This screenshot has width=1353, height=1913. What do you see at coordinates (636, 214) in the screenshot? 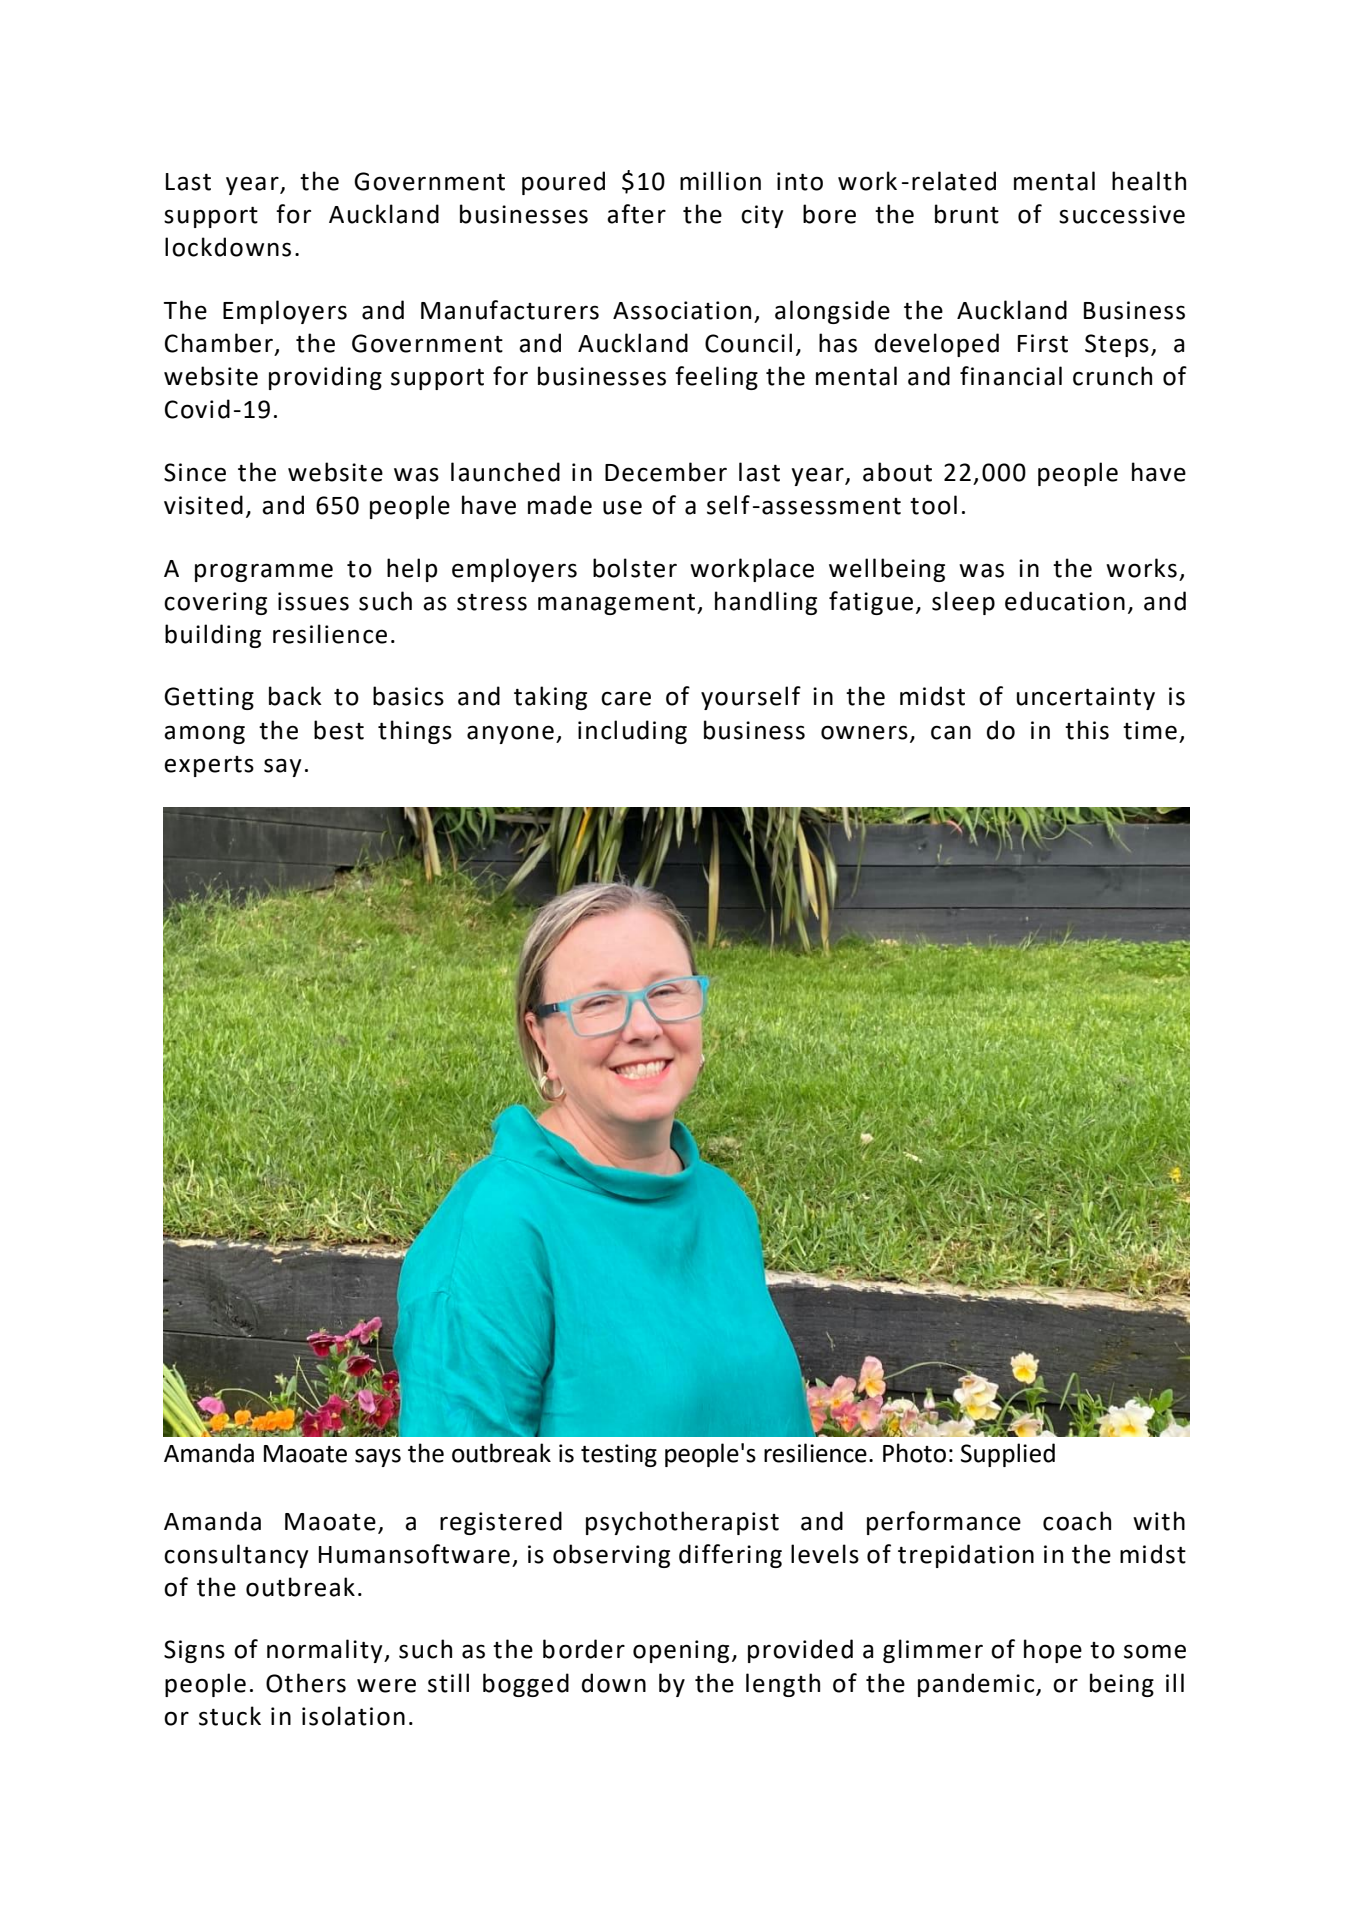
I see `after` at bounding box center [636, 214].
